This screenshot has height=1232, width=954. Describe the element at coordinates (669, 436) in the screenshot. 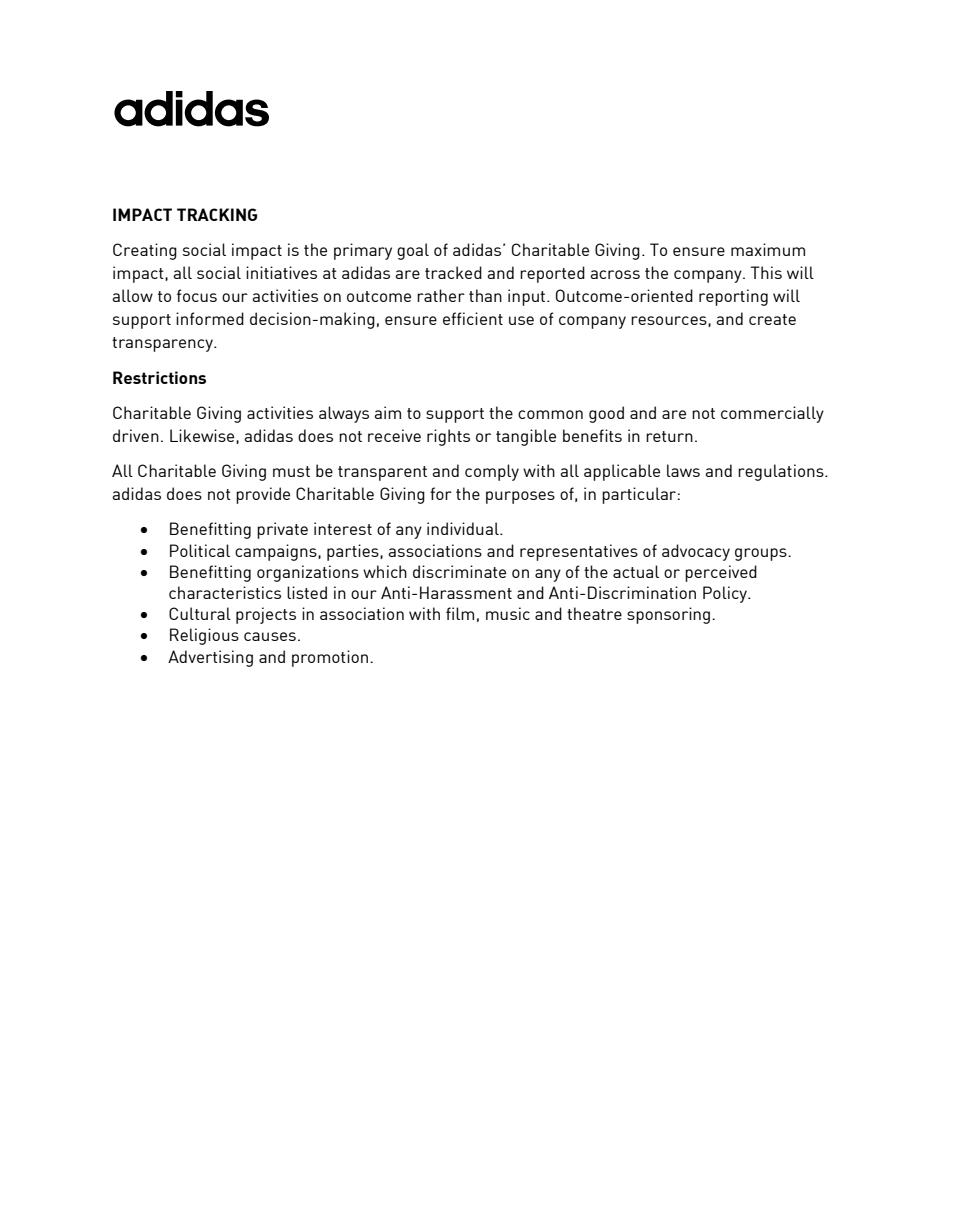

I see `return` at that location.
